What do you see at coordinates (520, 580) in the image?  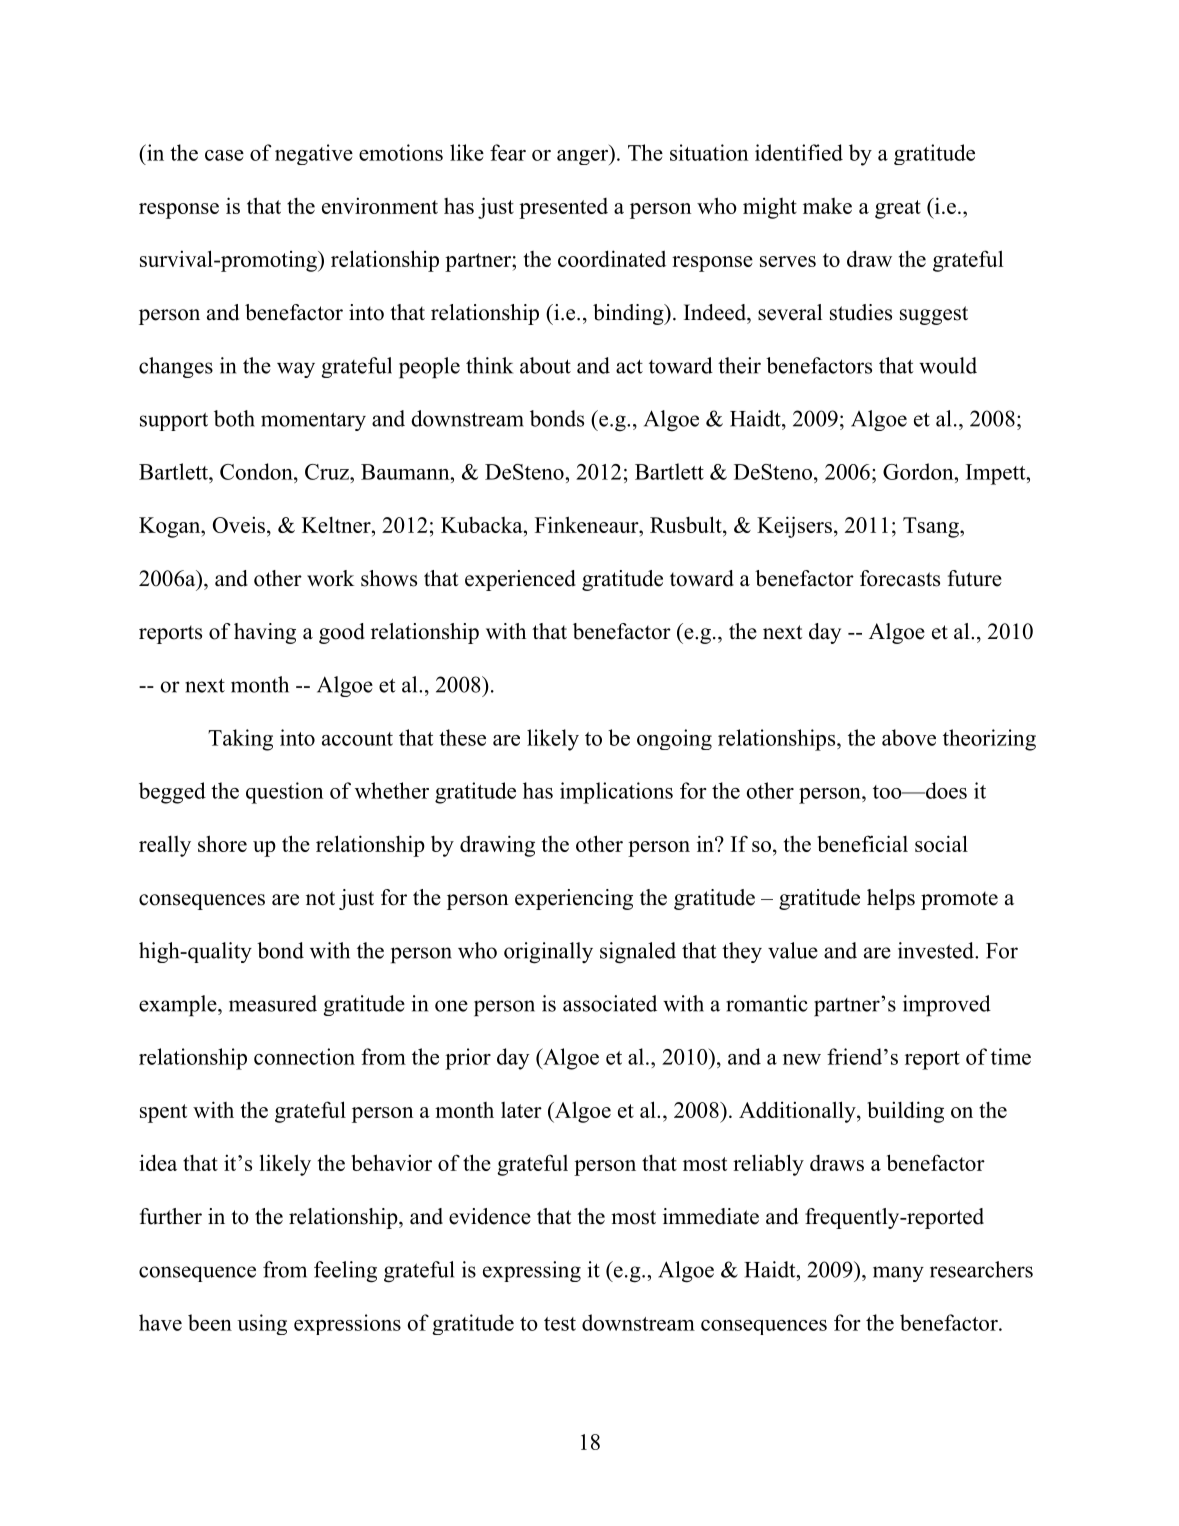 I see `experienced` at bounding box center [520, 580].
